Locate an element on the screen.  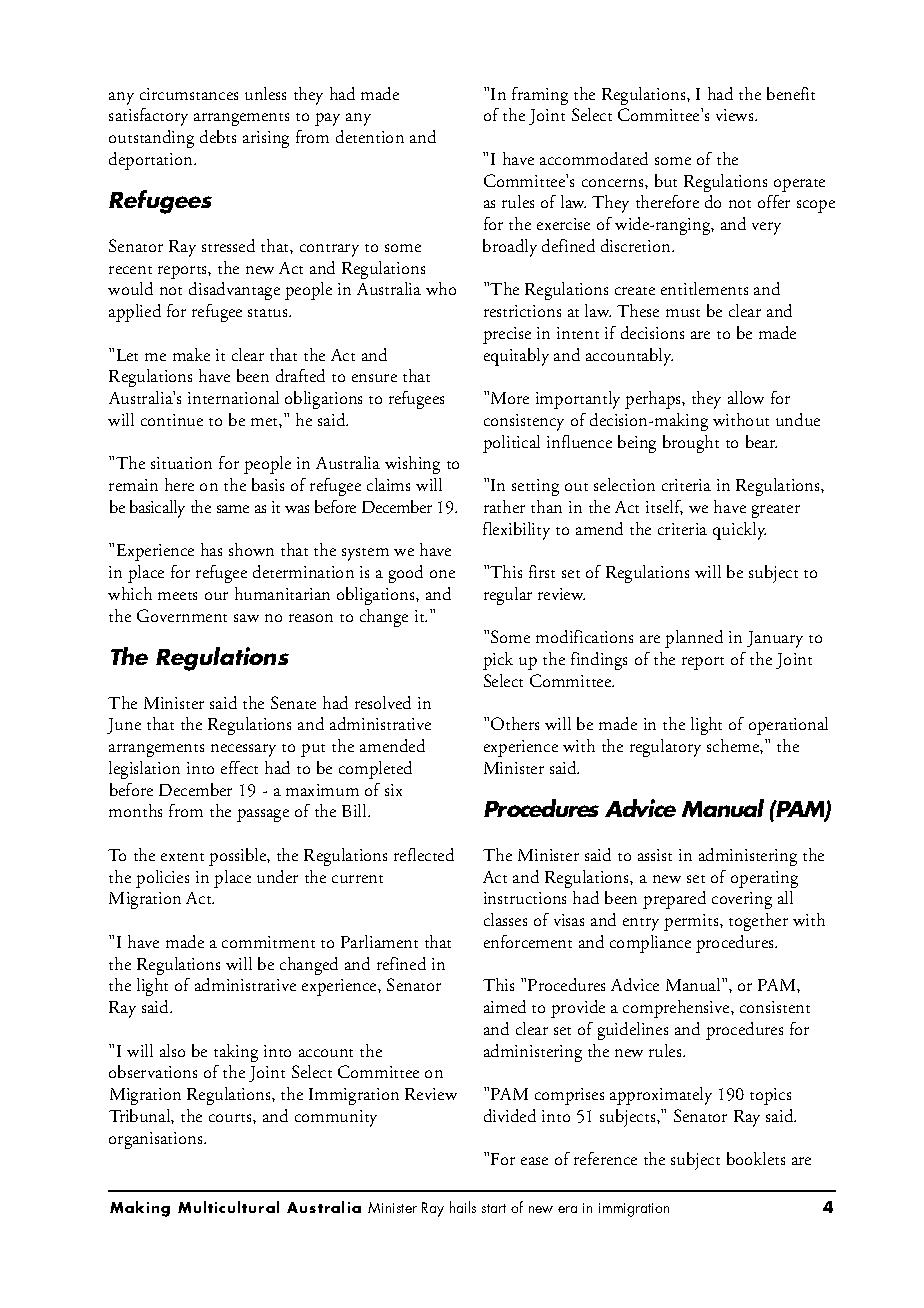
pick is located at coordinates (498, 661).
